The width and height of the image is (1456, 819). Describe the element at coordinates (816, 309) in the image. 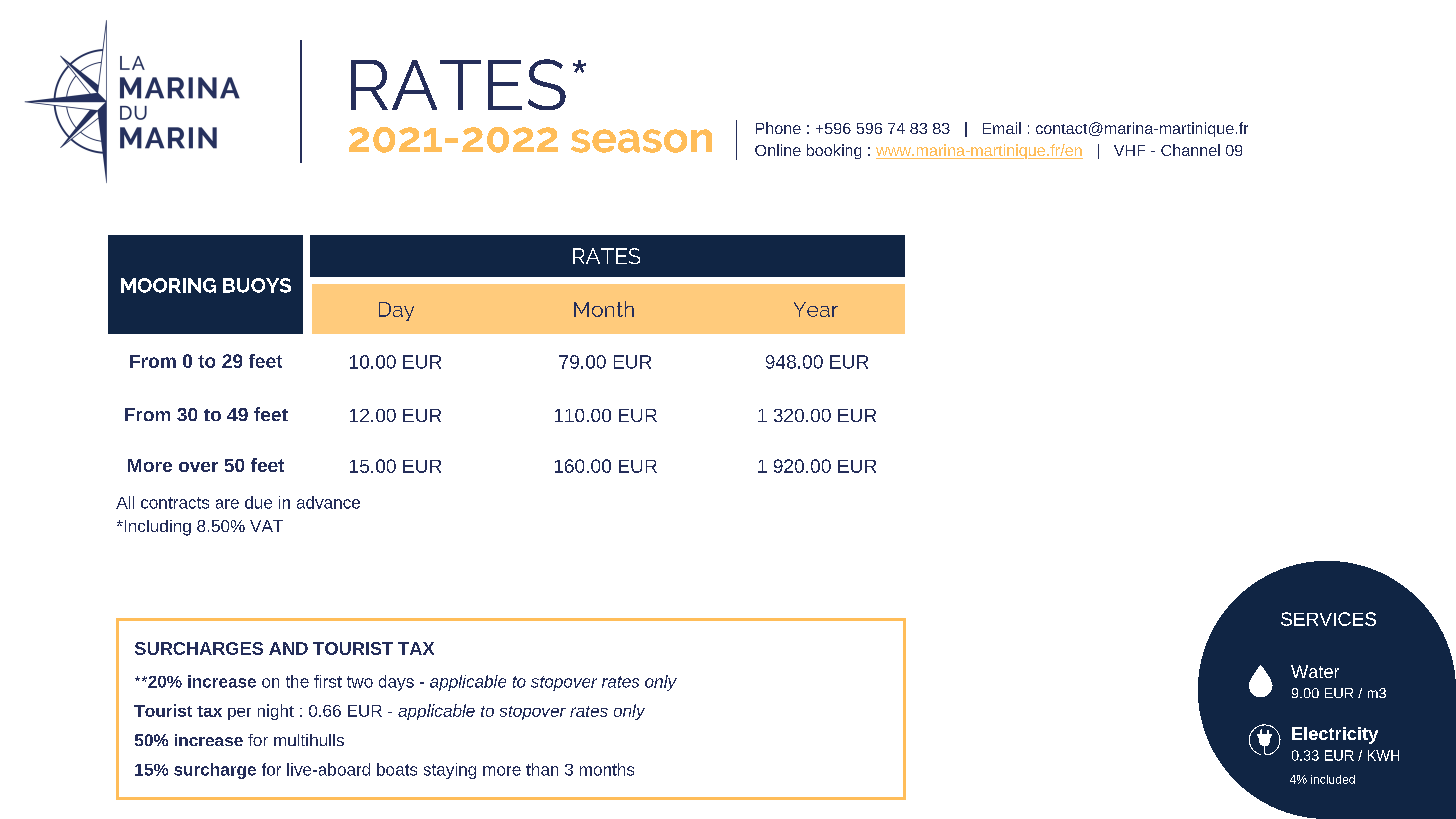

I see `Year` at that location.
